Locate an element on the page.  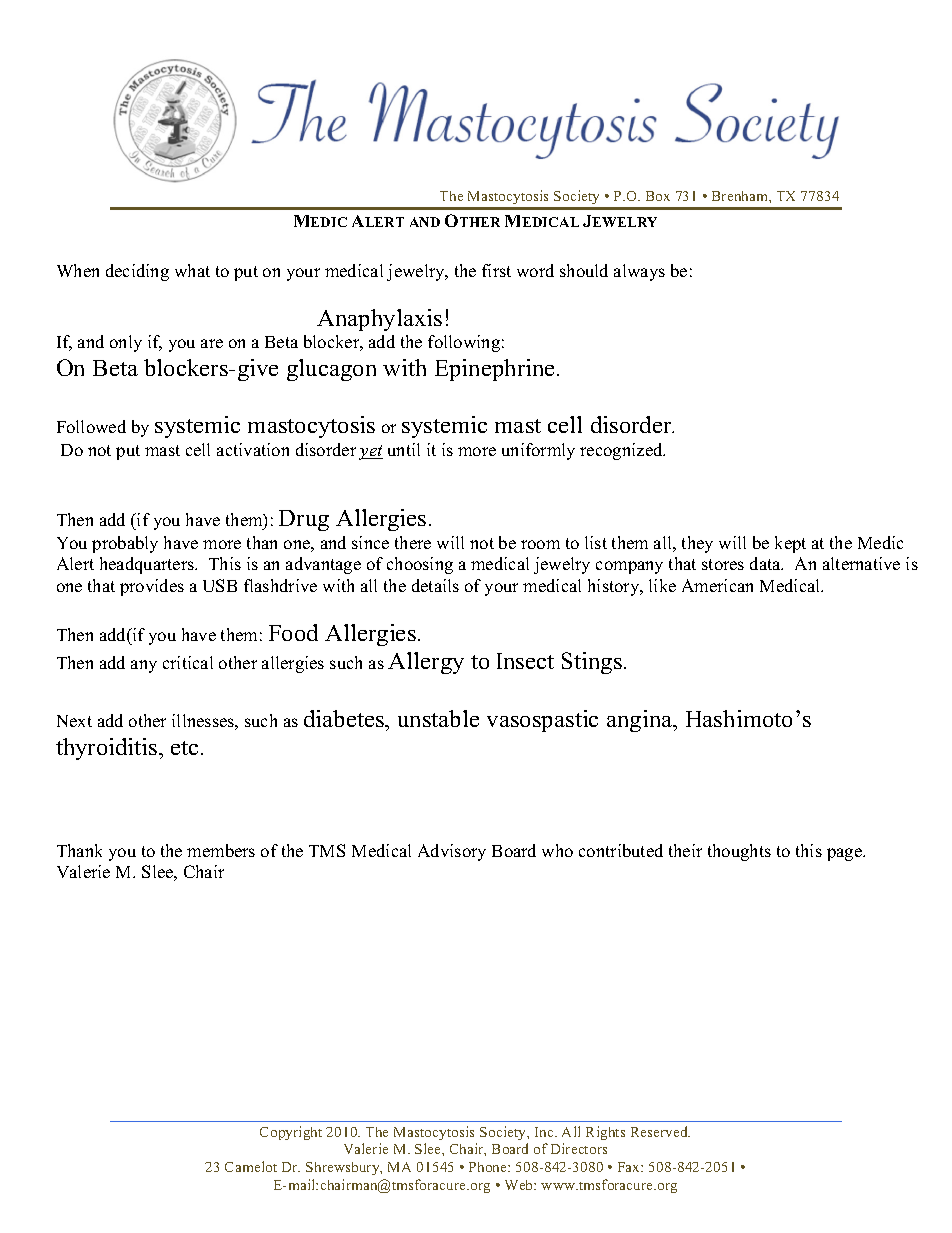
probably is located at coordinates (125, 544).
